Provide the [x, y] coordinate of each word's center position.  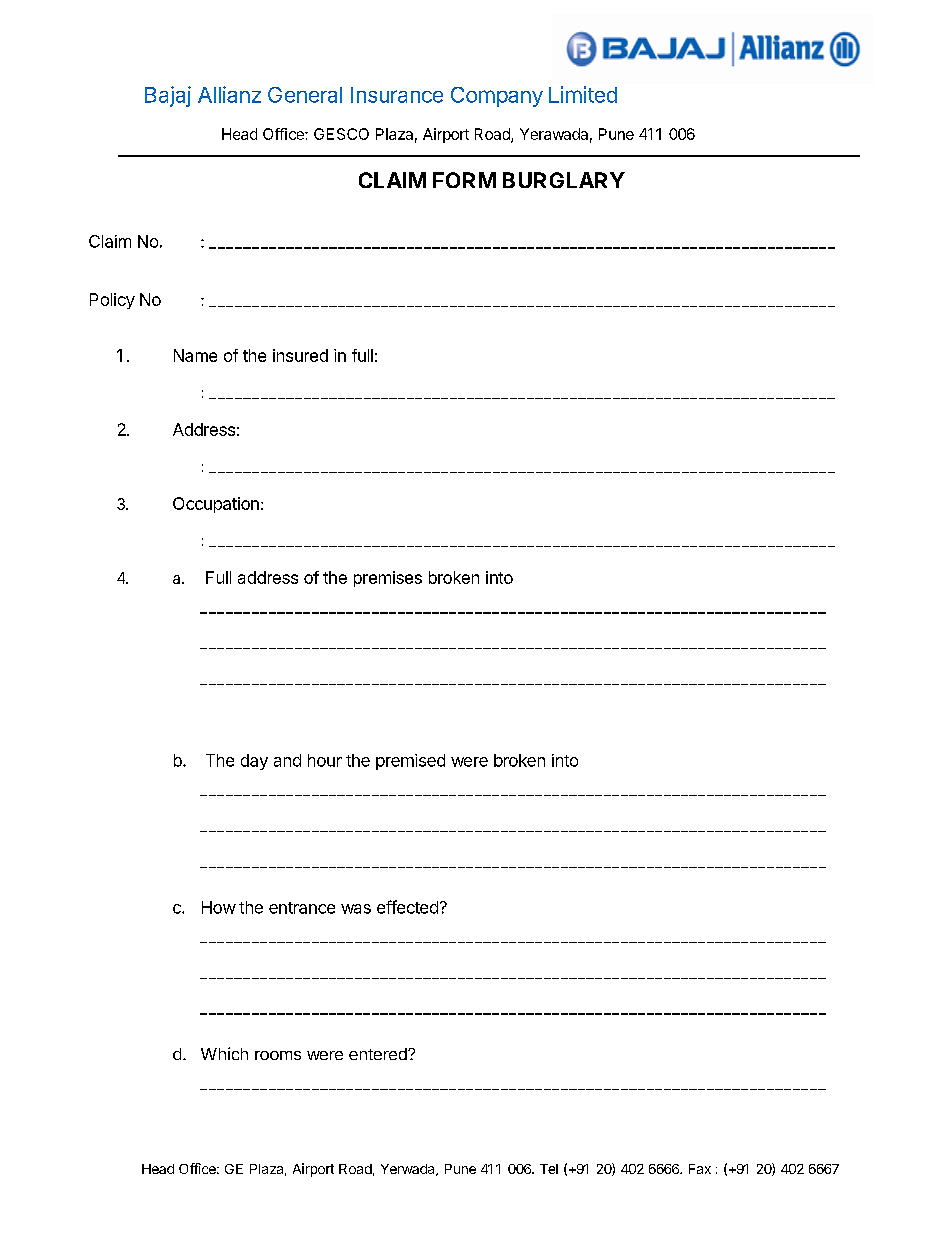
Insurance [397, 95]
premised [410, 762]
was [356, 909]
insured [300, 355]
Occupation [216, 505]
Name [195, 355]
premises [388, 579]
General [305, 95]
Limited [583, 94]
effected [407, 907]
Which [224, 1053]
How [219, 907]
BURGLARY [564, 180]
